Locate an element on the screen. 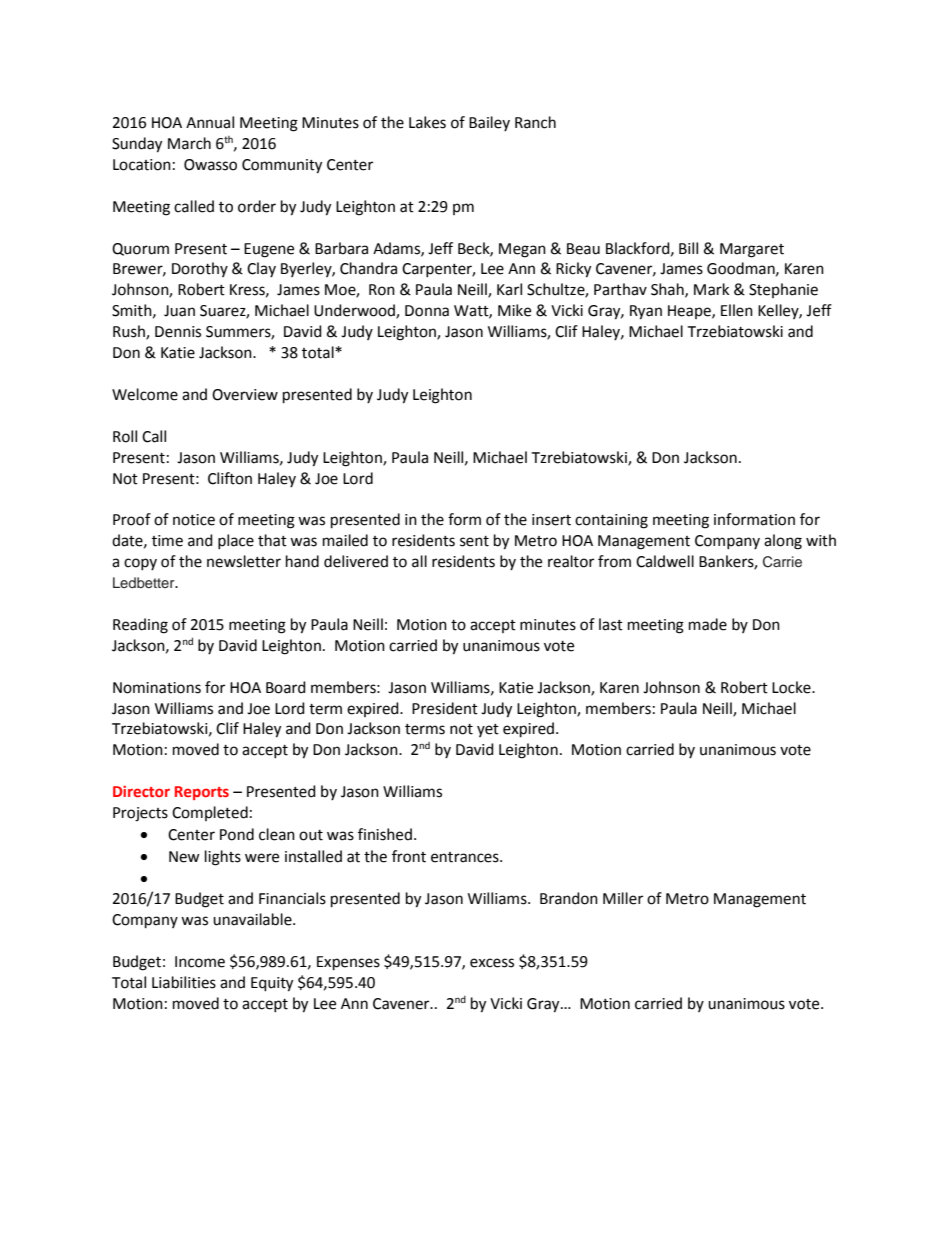  Margaret is located at coordinates (752, 250).
